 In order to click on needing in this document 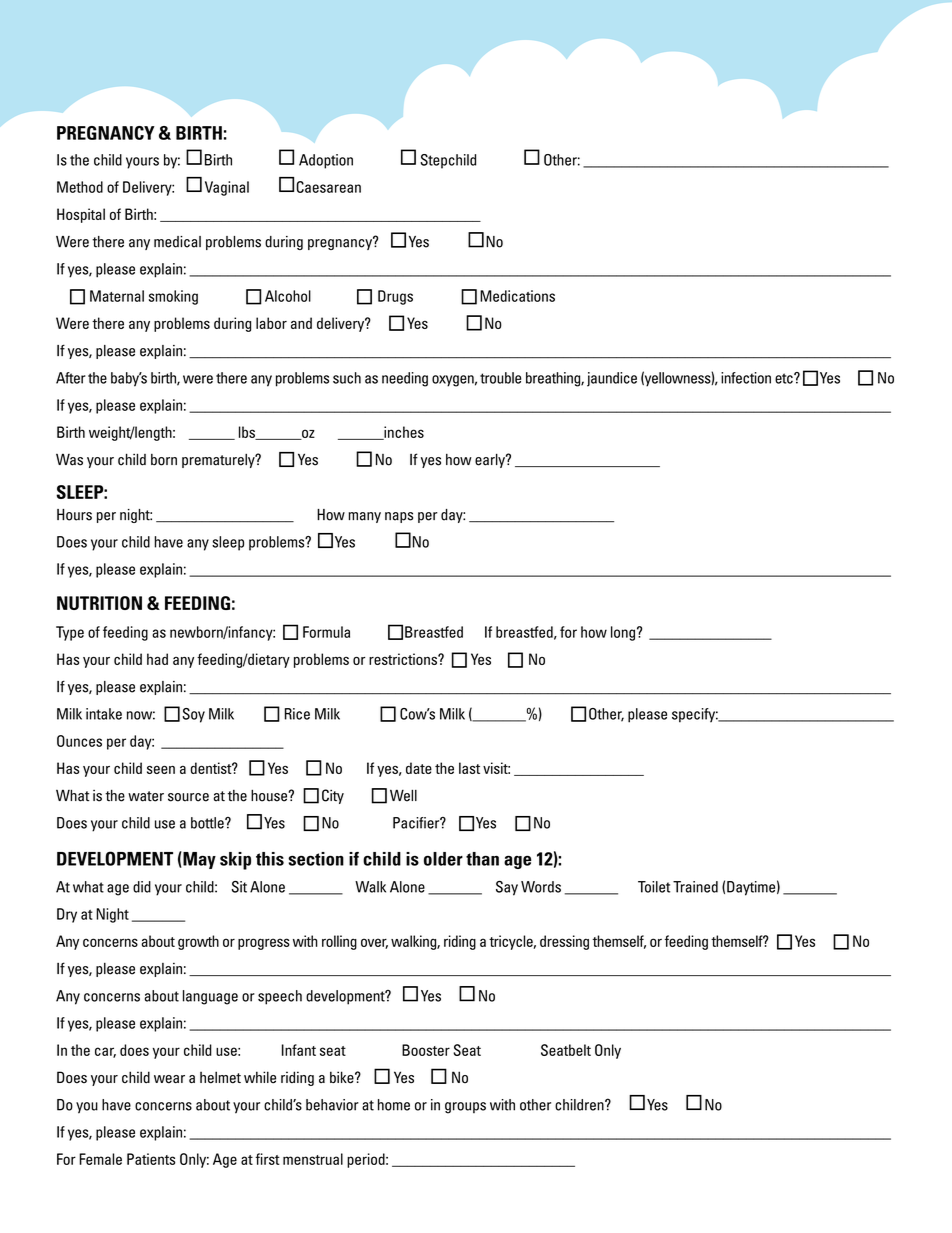, I will do `click(405, 379)`.
